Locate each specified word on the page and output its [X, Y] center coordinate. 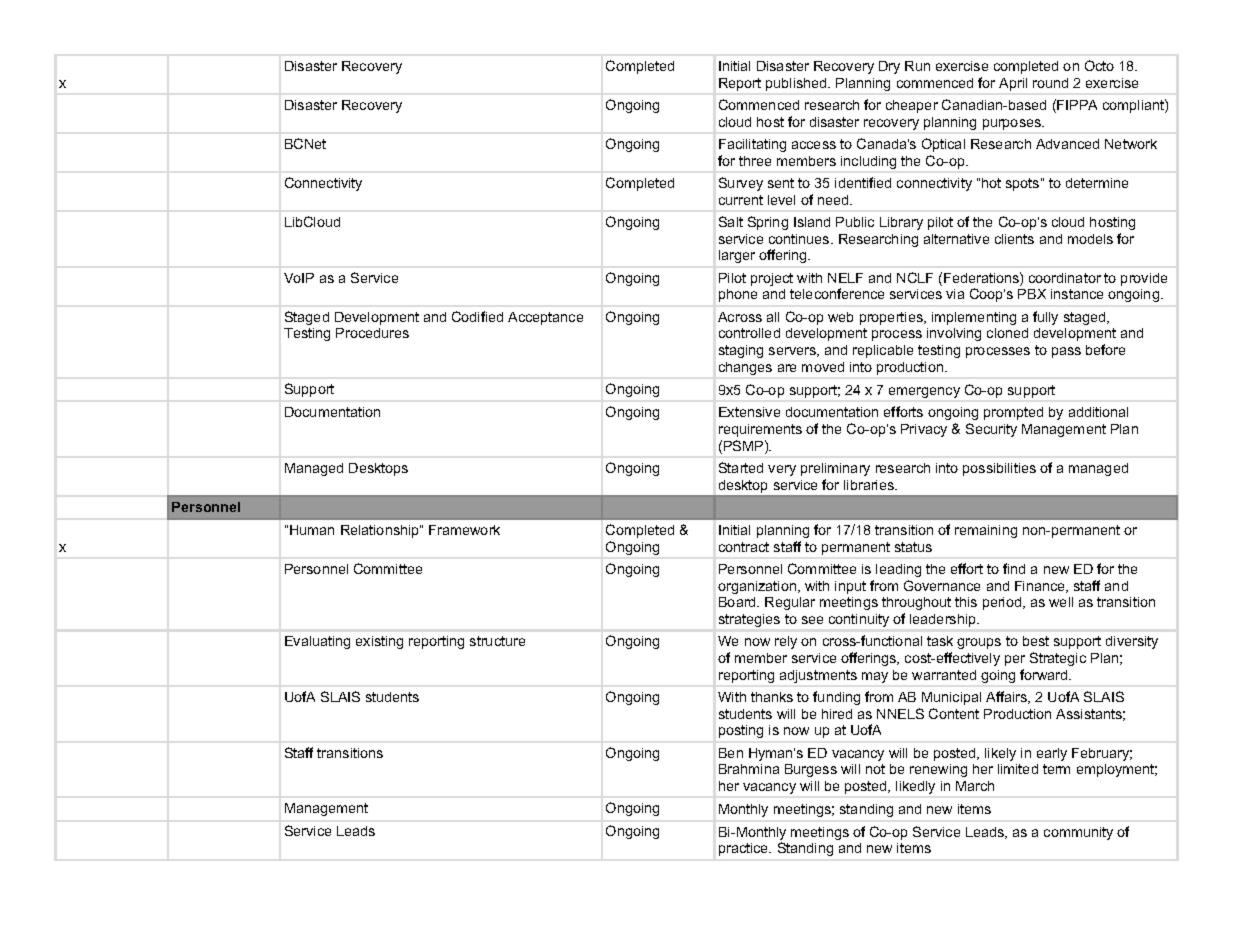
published [797, 84]
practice [745, 849]
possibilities [999, 469]
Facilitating [752, 145]
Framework [464, 530]
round [1050, 83]
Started [741, 467]
